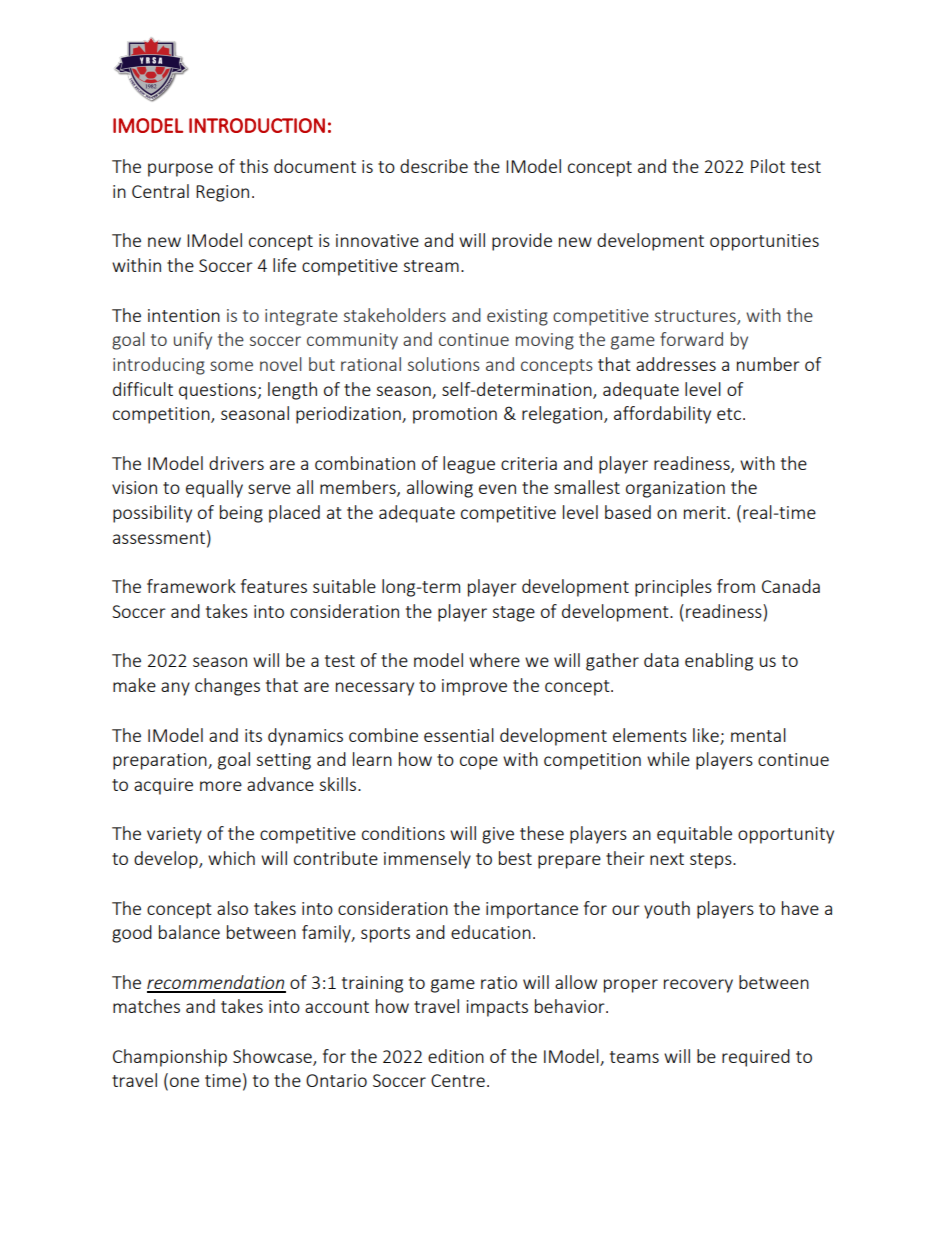 The image size is (952, 1233). Describe the element at coordinates (469, 465) in the screenshot. I see `league` at that location.
